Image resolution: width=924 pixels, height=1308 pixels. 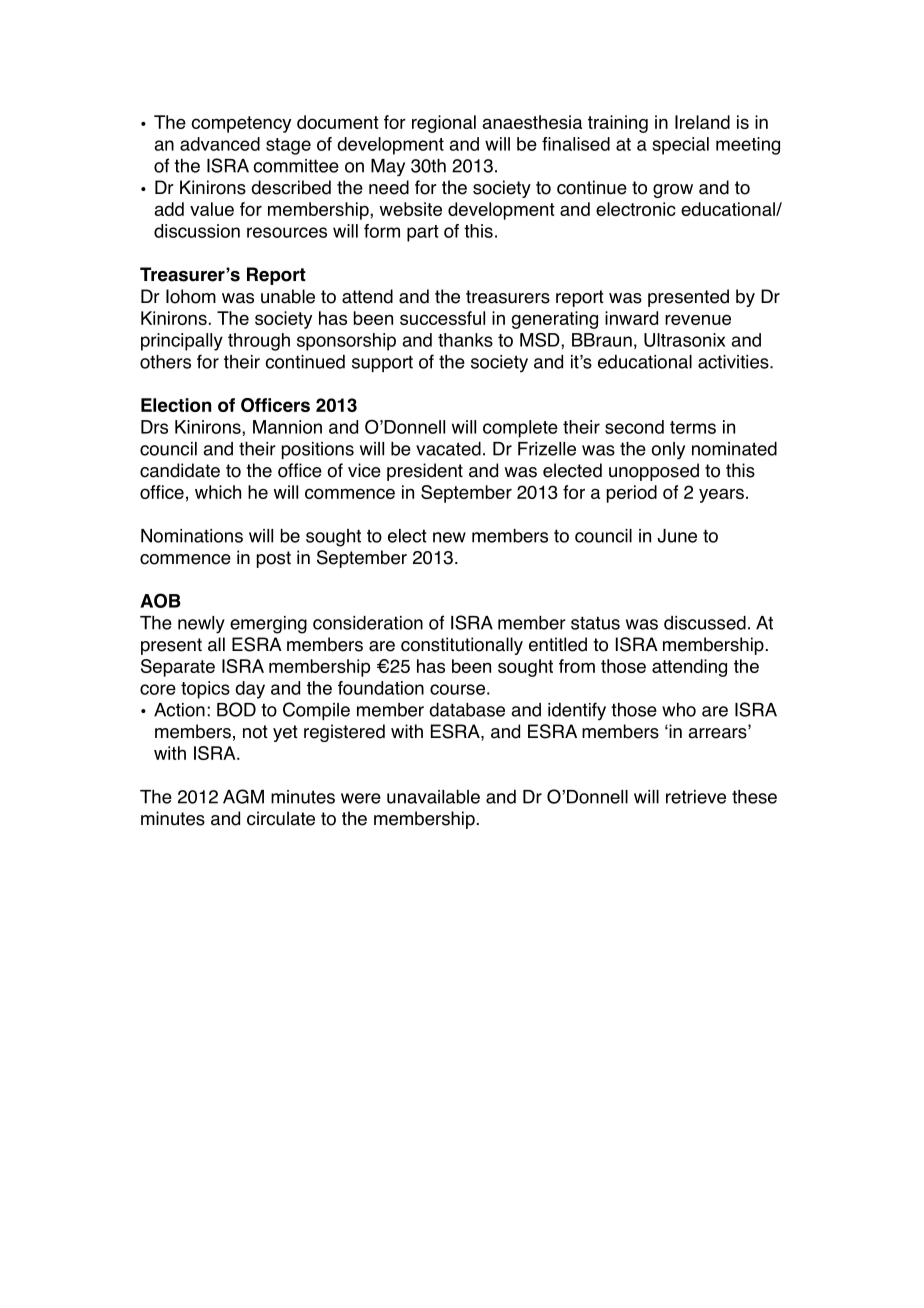 What do you see at coordinates (696, 797) in the screenshot?
I see `retrieve` at bounding box center [696, 797].
